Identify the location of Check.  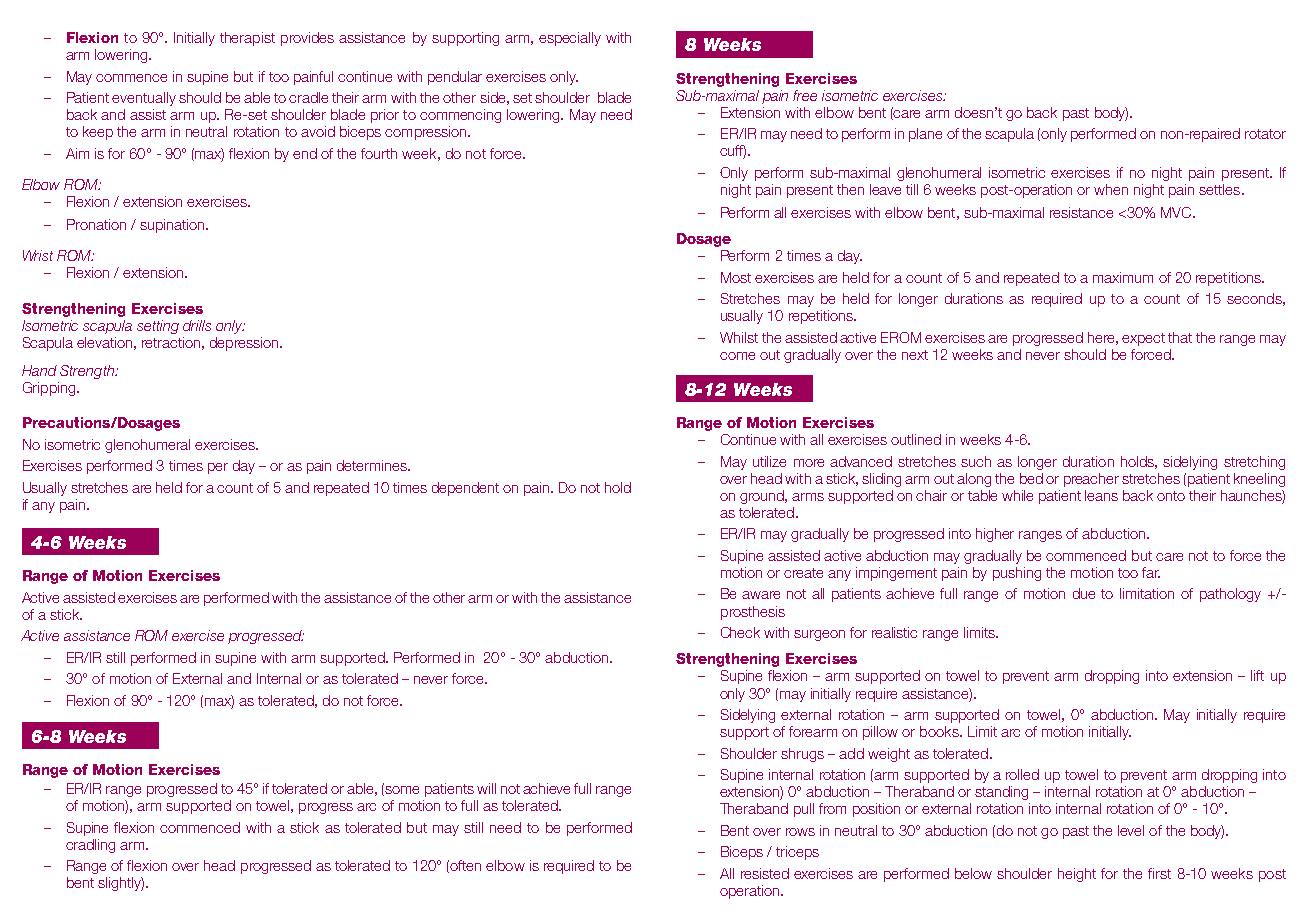
(740, 632).
